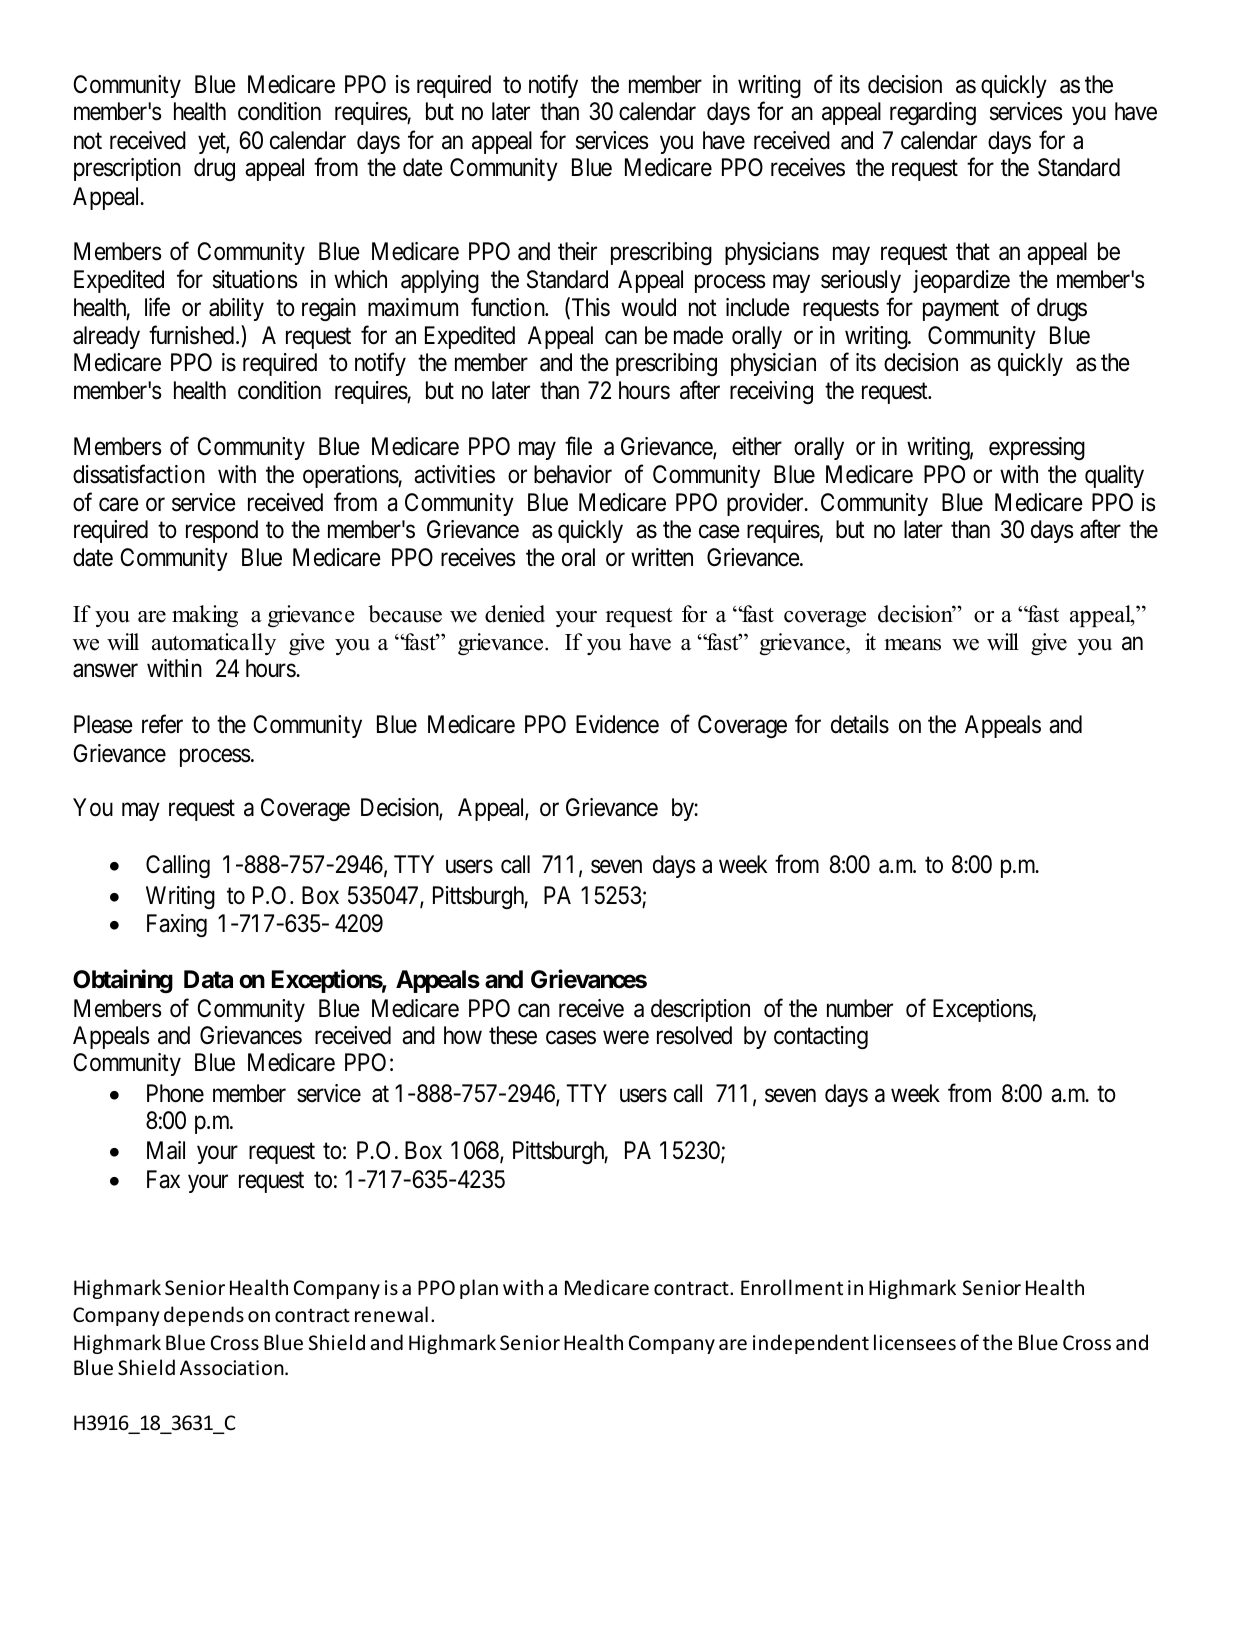 This document has width=1233, height=1645. I want to click on licensees, so click(915, 1342).
